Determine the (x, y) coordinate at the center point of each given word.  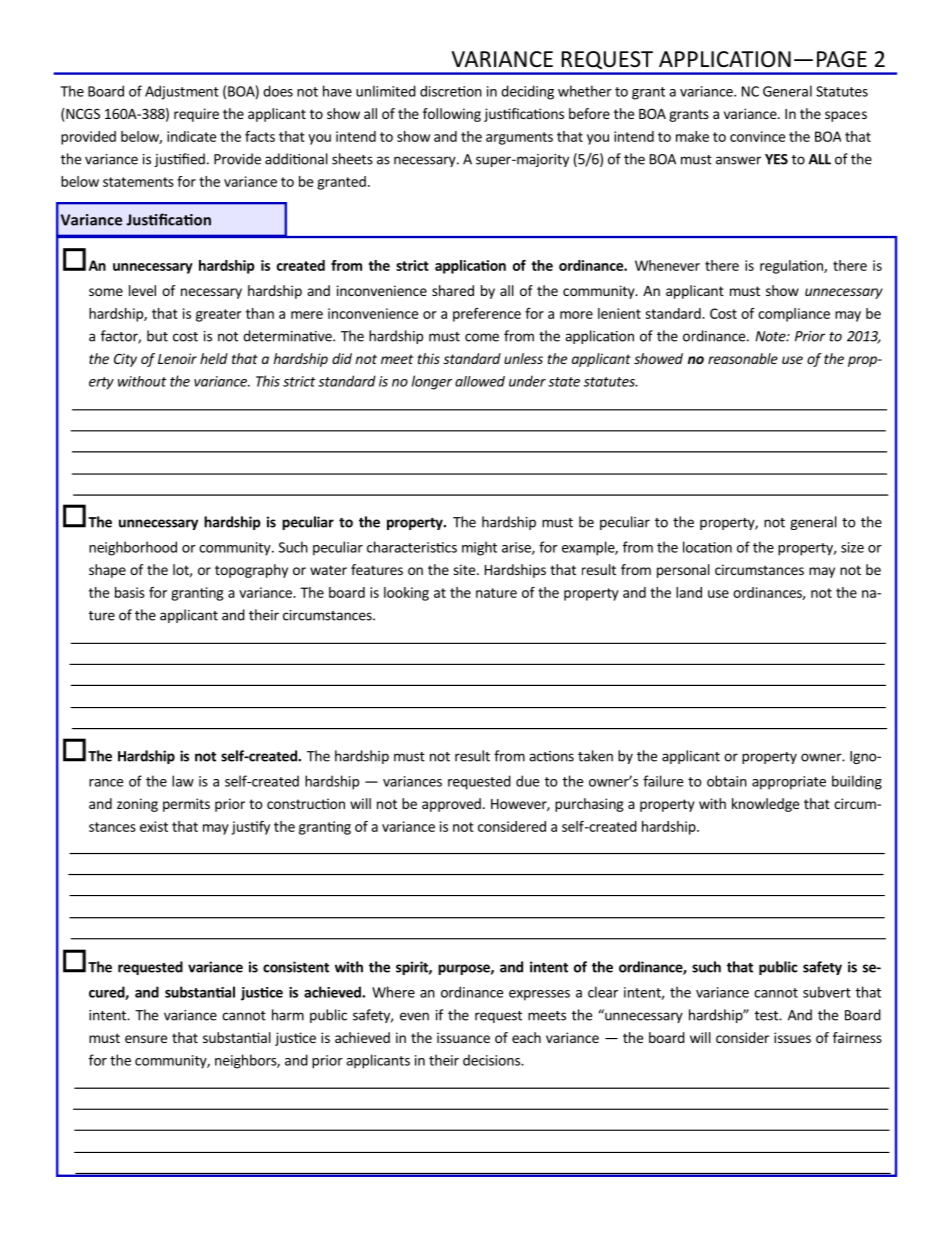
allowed (480, 381)
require (196, 115)
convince (757, 136)
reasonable (743, 358)
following (452, 115)
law (183, 781)
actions (551, 756)
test (767, 1016)
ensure (146, 1039)
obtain (727, 781)
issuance (463, 1037)
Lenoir (177, 358)
